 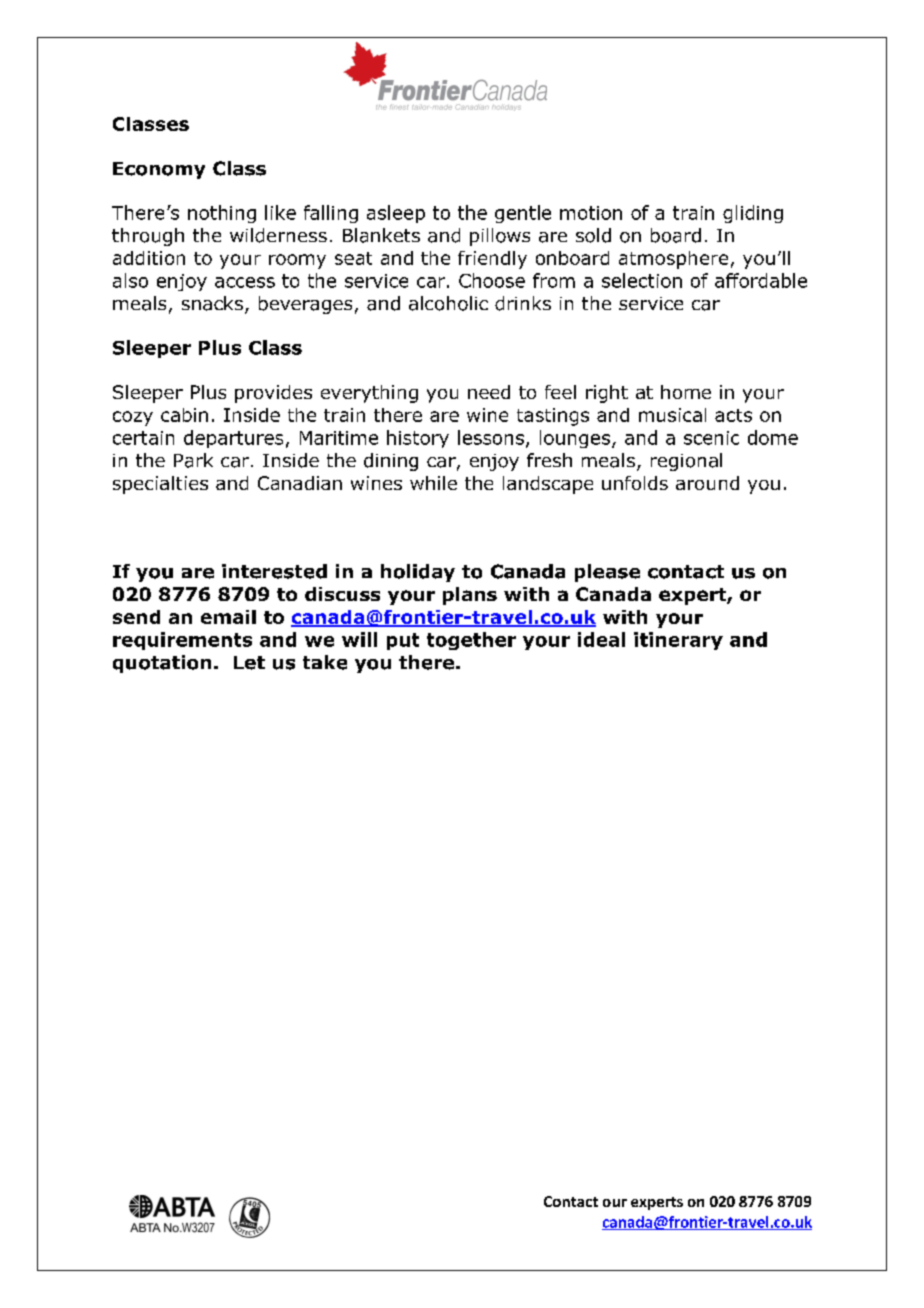 What do you see at coordinates (396, 214) in the image?
I see `asleep` at bounding box center [396, 214].
